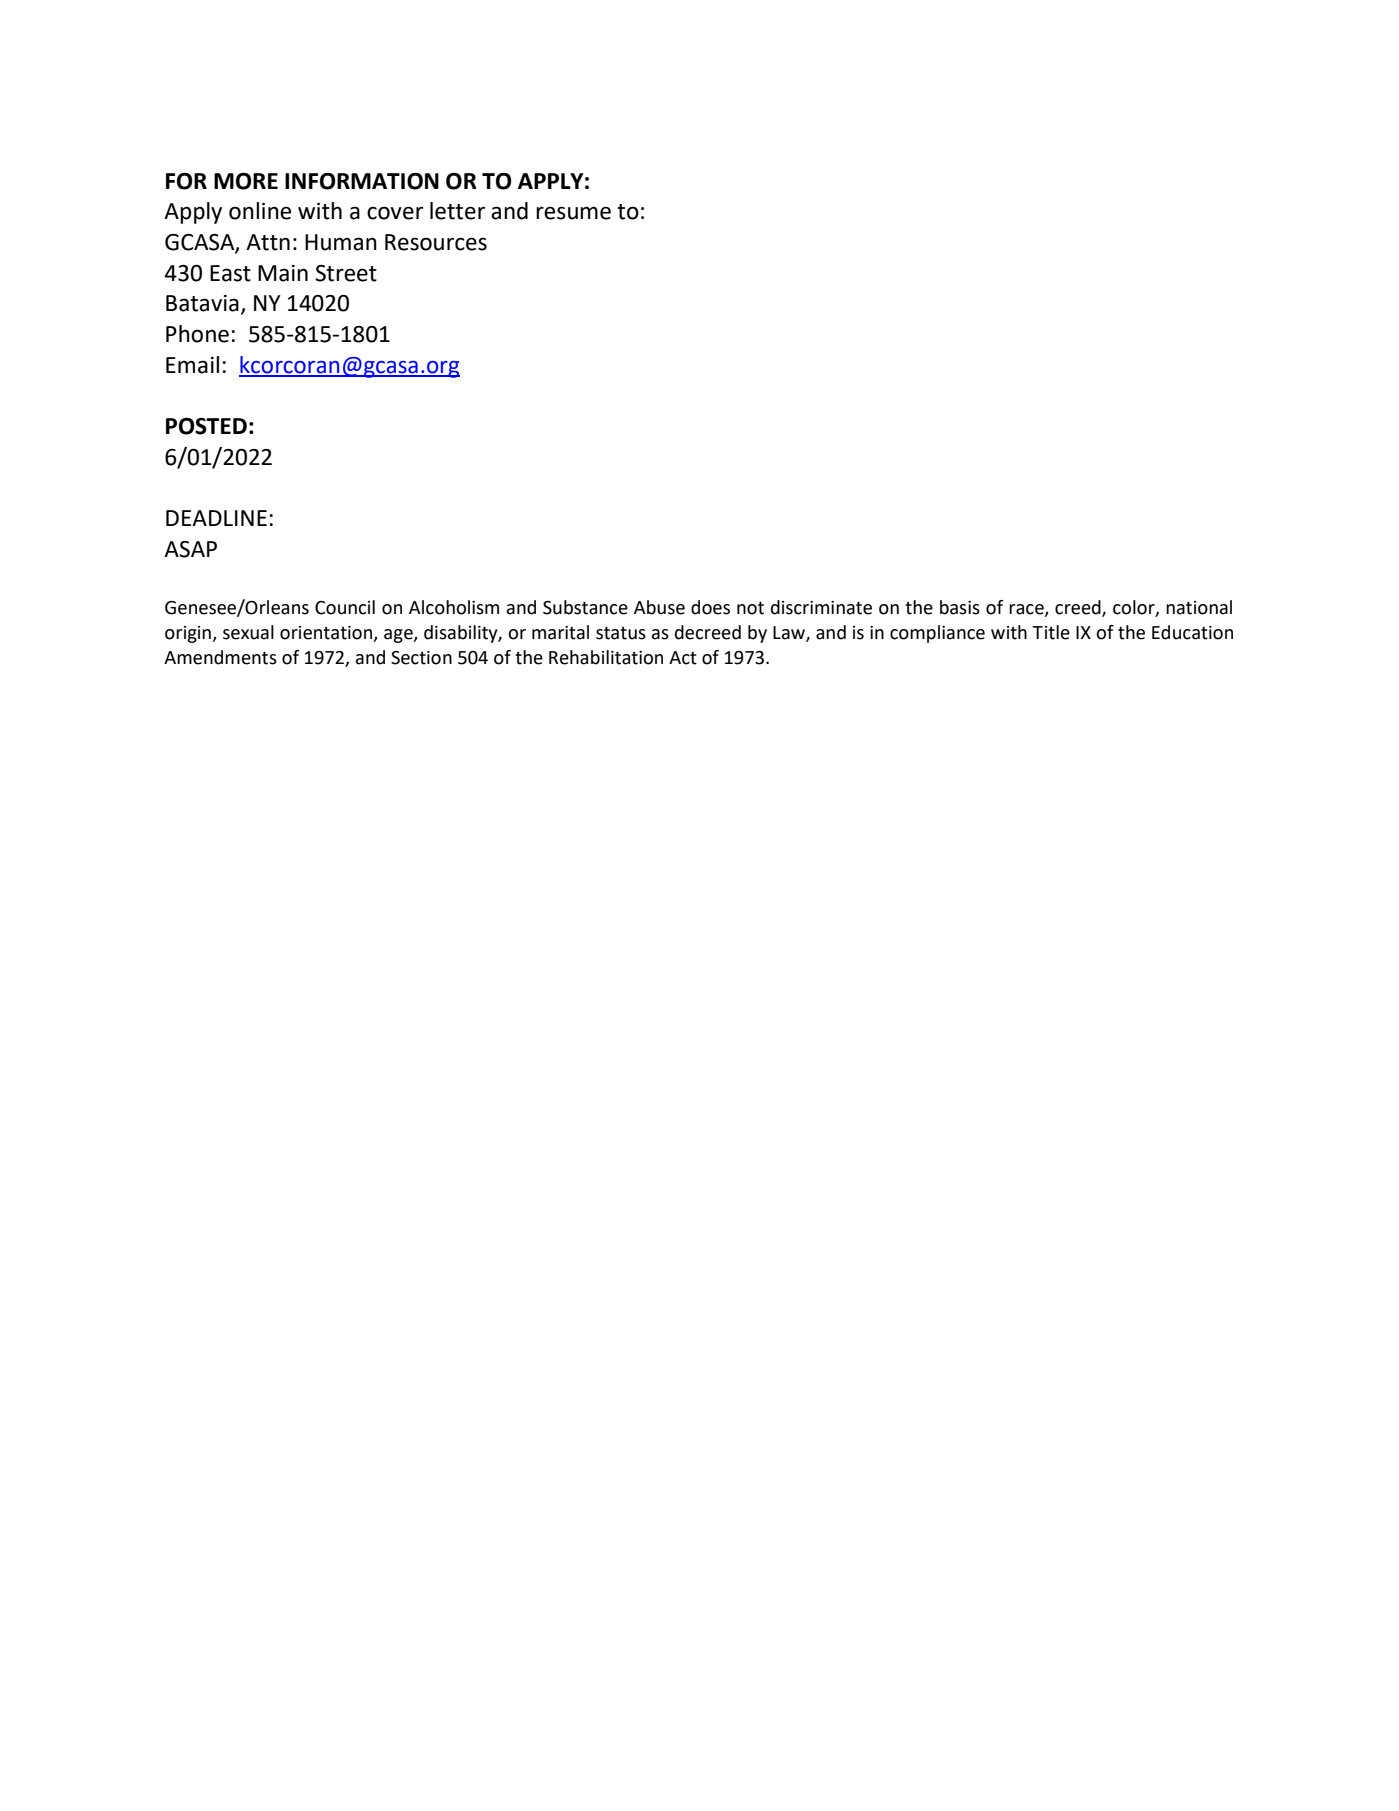 The height and width of the screenshot is (1811, 1399). Describe the element at coordinates (248, 632) in the screenshot. I see `sexual` at that location.
